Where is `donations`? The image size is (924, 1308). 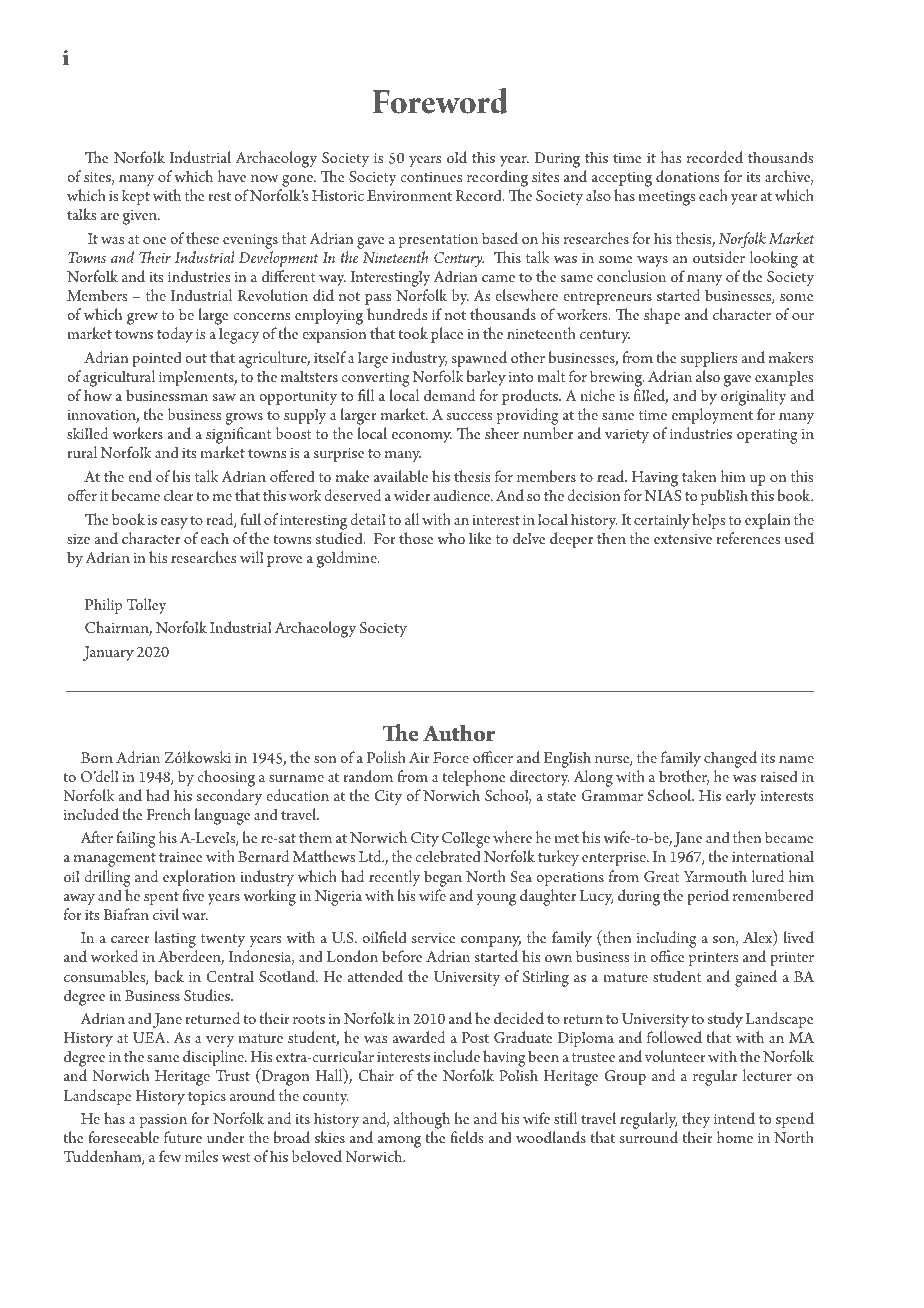
donations is located at coordinates (687, 176).
